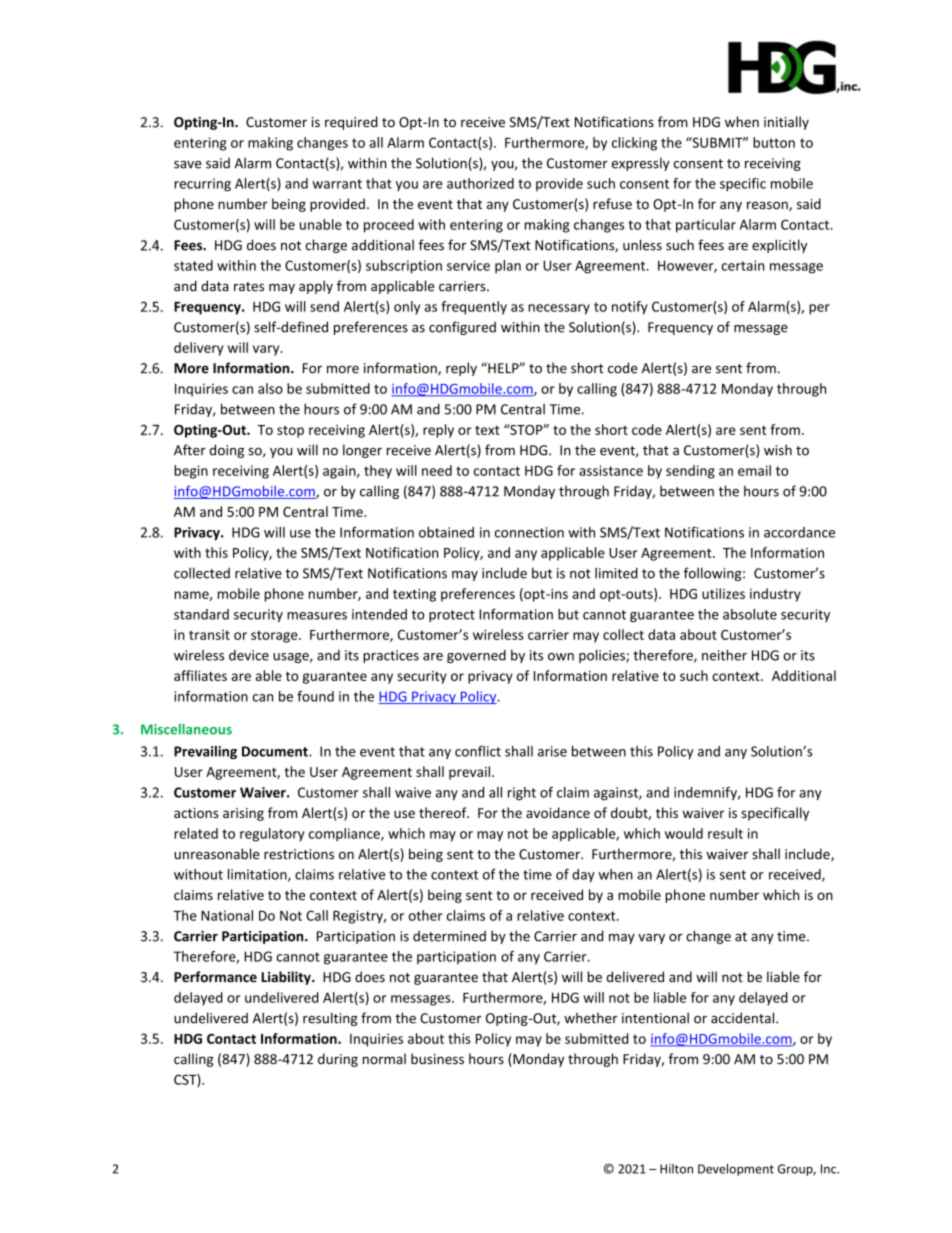  I want to click on determined, so click(449, 936).
